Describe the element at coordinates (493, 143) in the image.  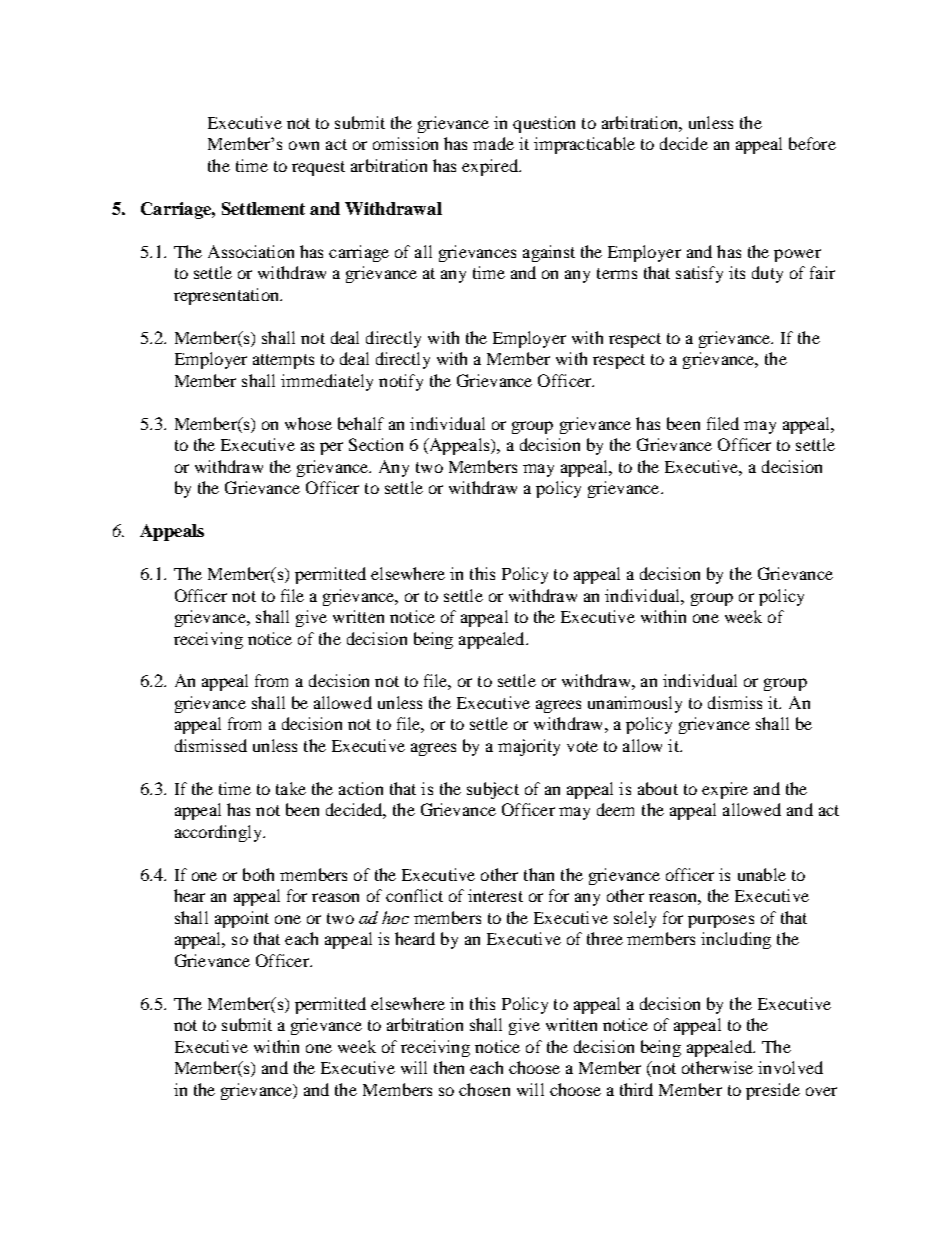
I see `made` at that location.
